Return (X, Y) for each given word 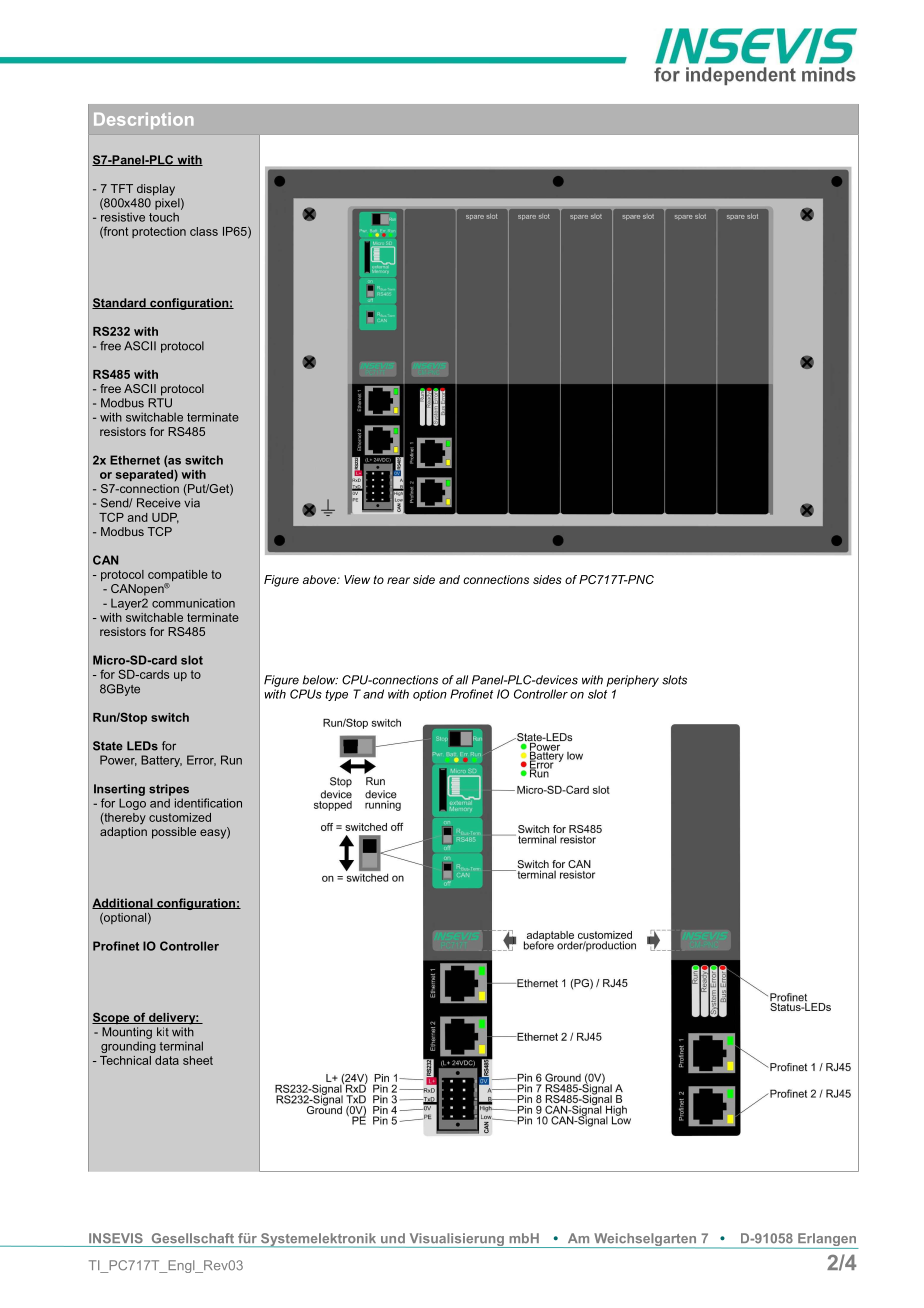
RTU (160, 403)
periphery (632, 681)
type (336, 695)
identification (208, 803)
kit (163, 1032)
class (204, 231)
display (156, 190)
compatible (178, 577)
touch (164, 217)
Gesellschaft (193, 1238)
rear (398, 580)
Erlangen (827, 1241)
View (357, 579)
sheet (198, 1060)
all (462, 680)
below (320, 680)
